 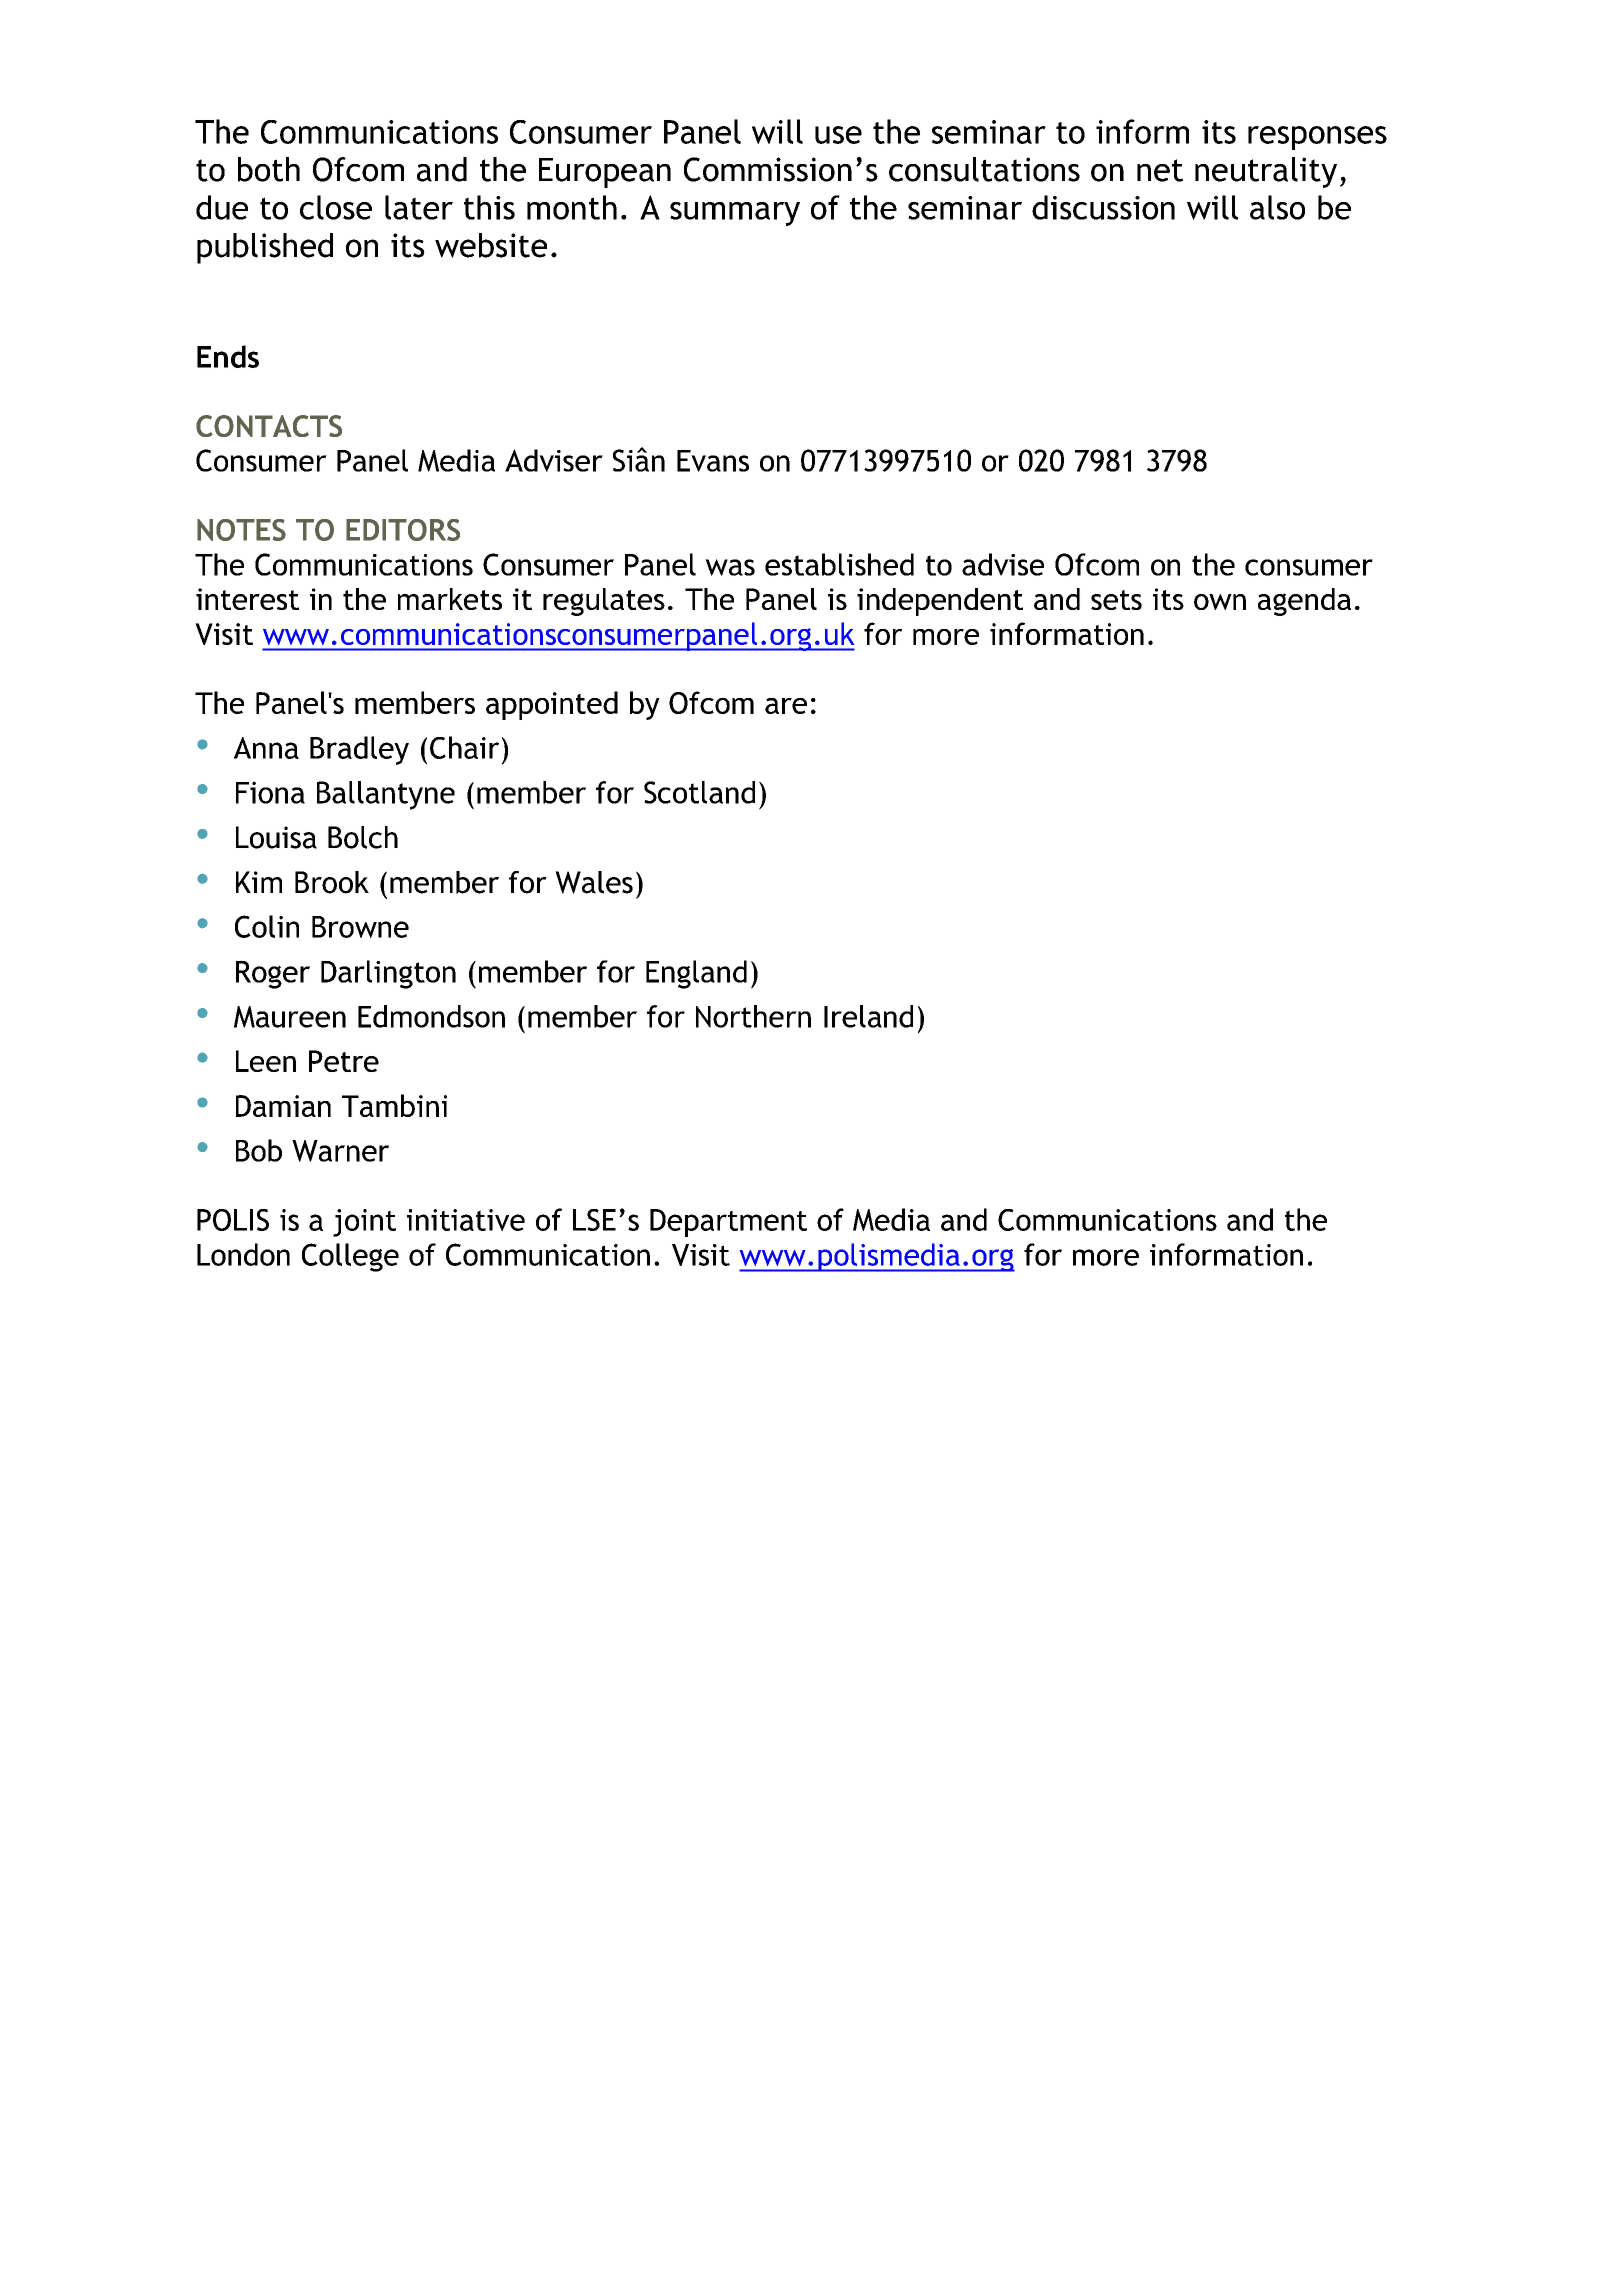 What do you see at coordinates (364, 1223) in the image?
I see `joint` at bounding box center [364, 1223].
